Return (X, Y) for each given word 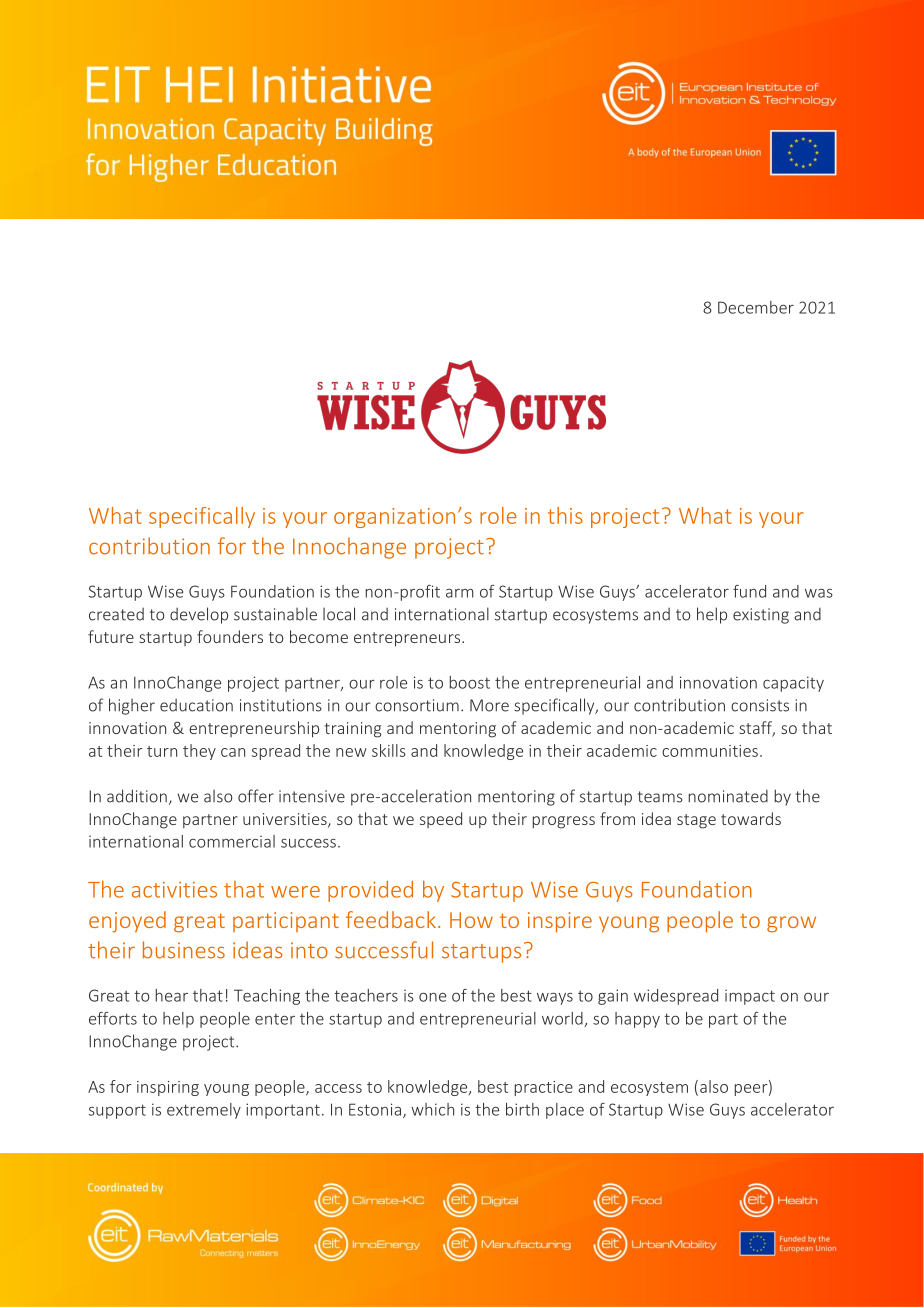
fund (749, 591)
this (565, 515)
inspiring (168, 1088)
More (489, 705)
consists (760, 705)
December (756, 307)
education (196, 705)
